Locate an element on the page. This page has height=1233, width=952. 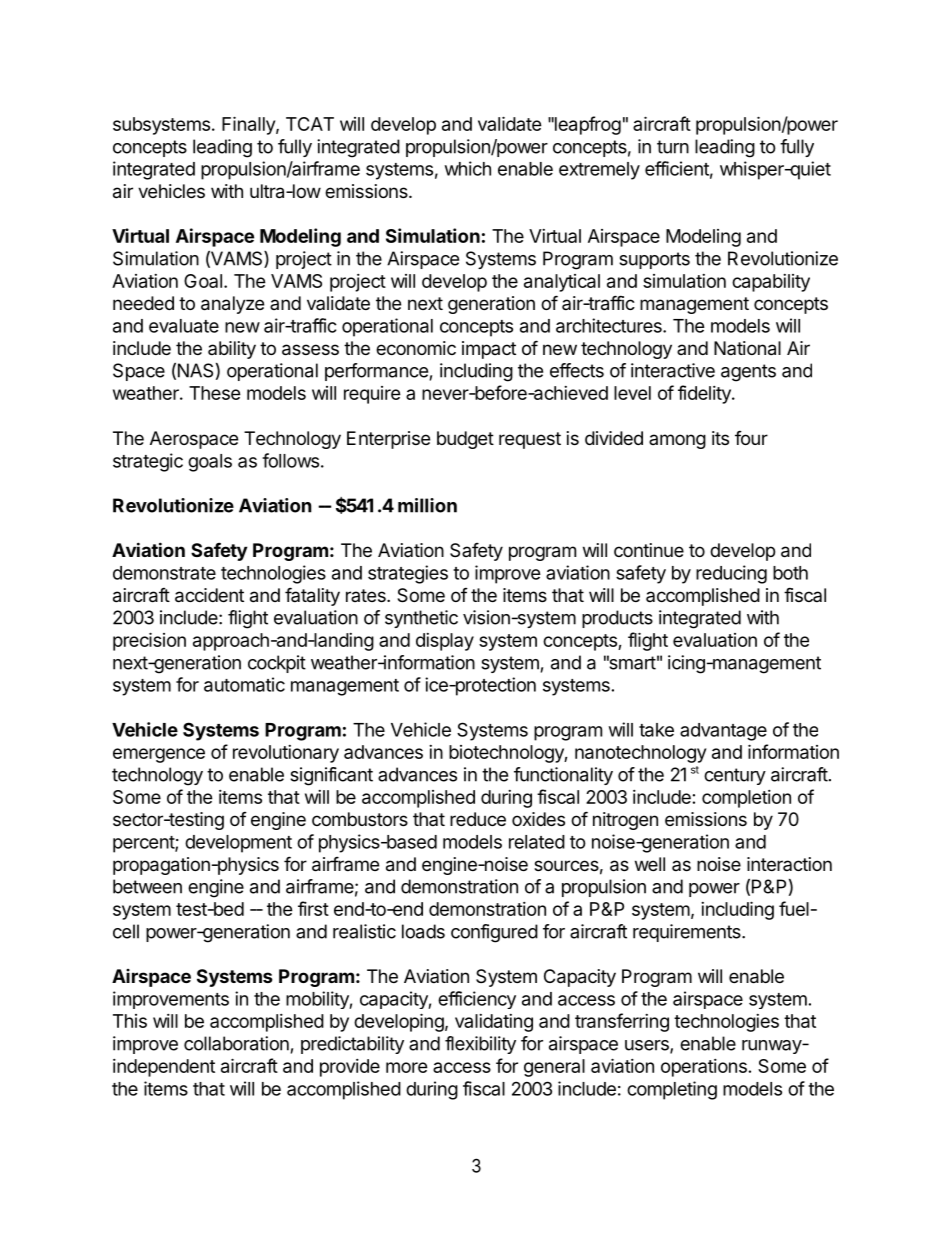
display is located at coordinates (445, 642).
